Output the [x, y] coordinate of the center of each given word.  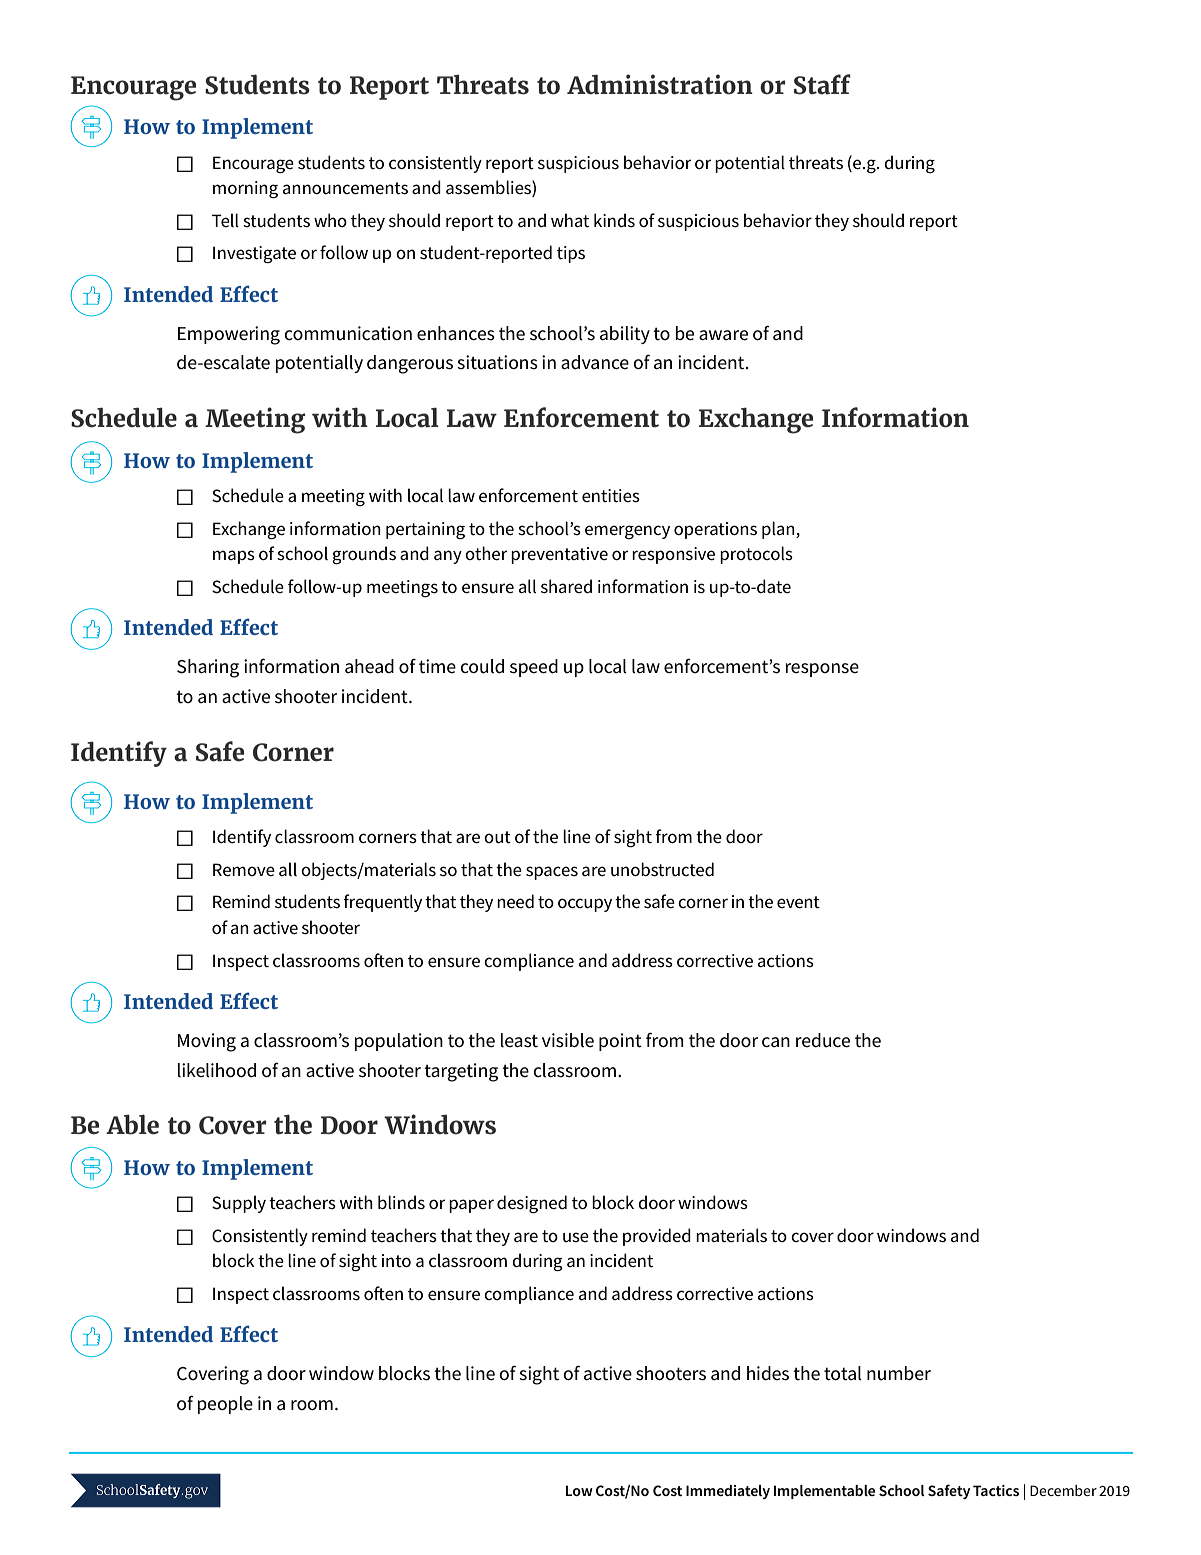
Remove [244, 870]
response [822, 670]
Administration [660, 84]
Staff [822, 84]
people [225, 1405]
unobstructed [662, 869]
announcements [345, 188]
